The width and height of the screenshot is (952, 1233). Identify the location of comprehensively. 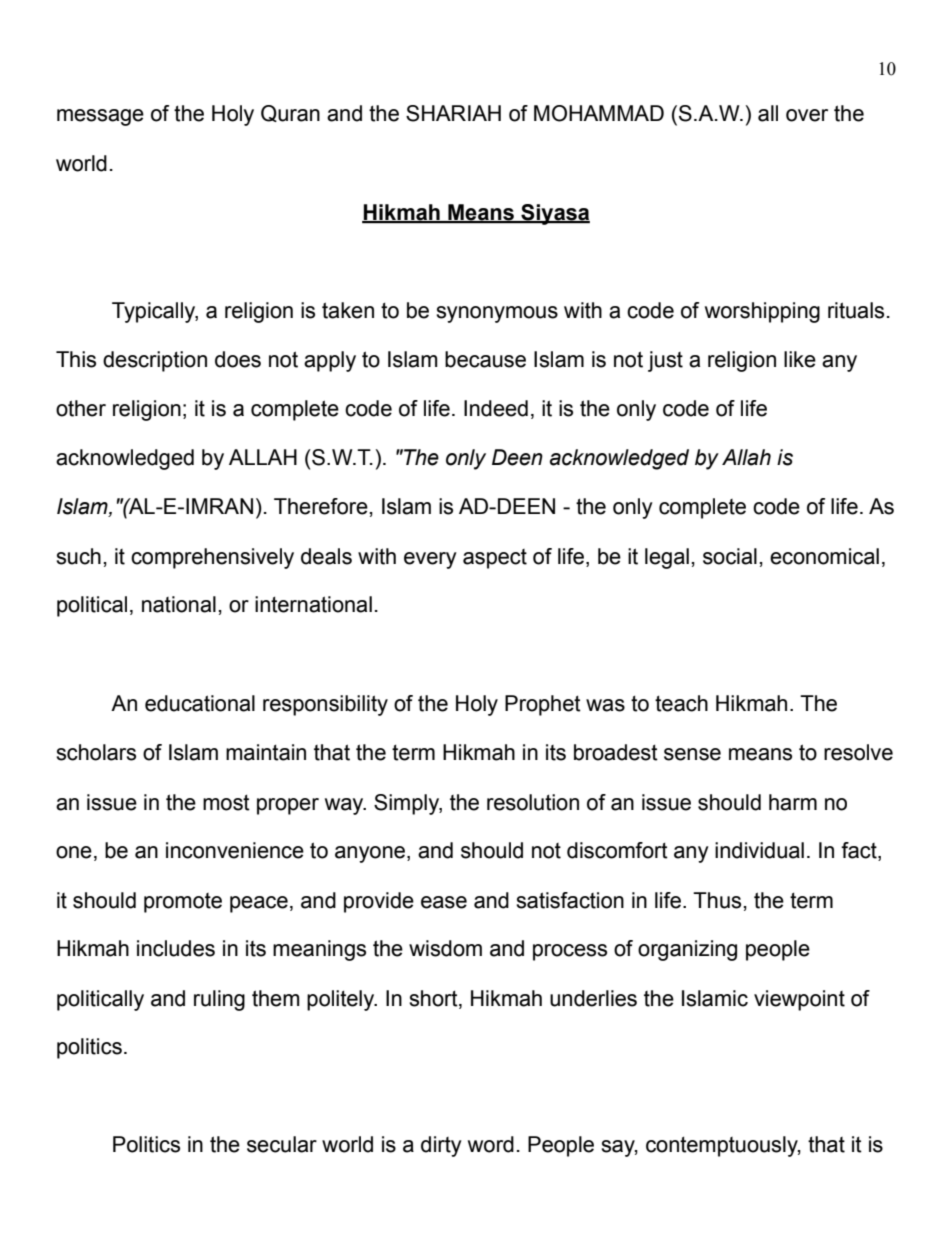
(212, 558).
